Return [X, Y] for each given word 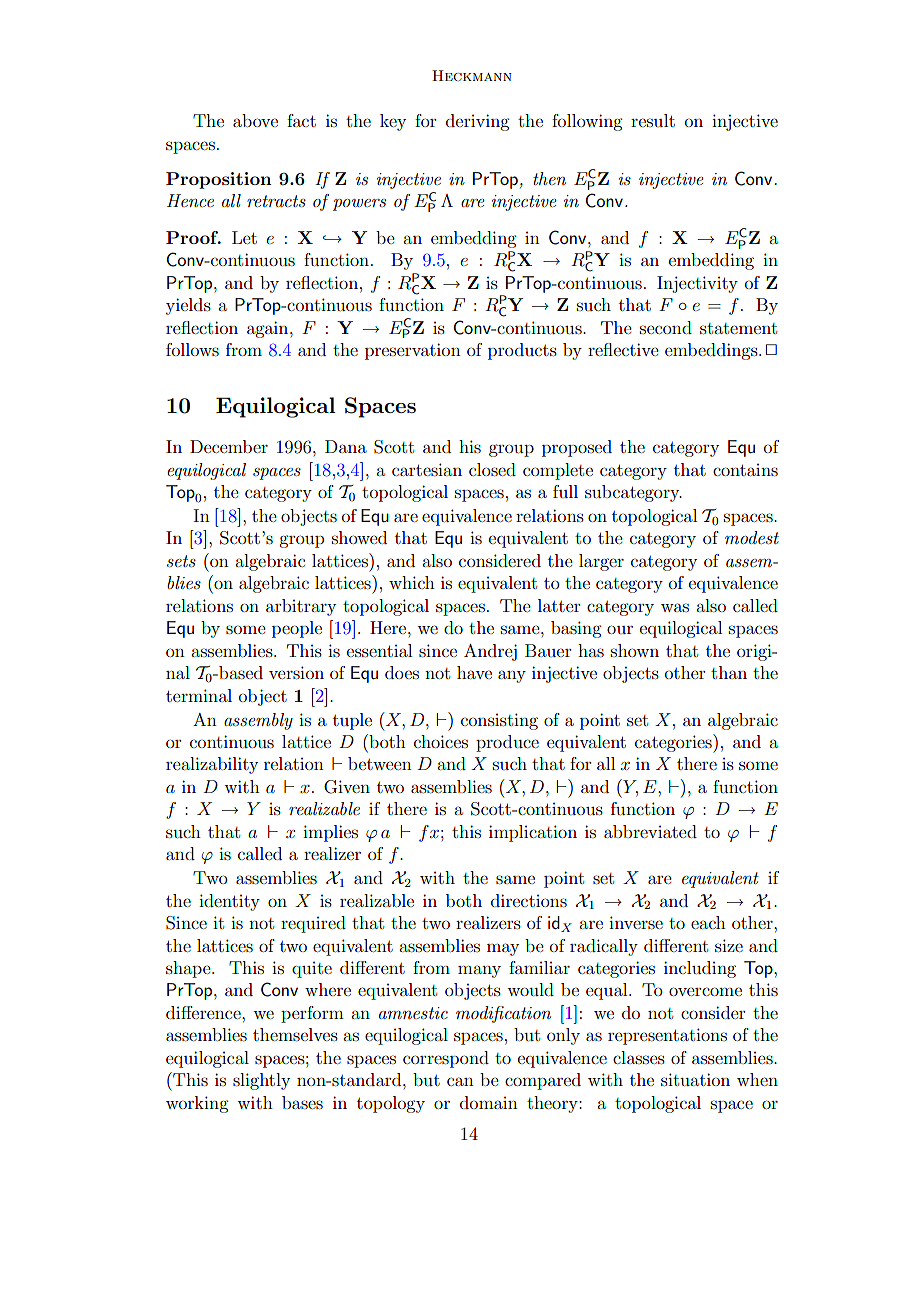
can [460, 1081]
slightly [261, 1081]
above [255, 120]
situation [695, 1079]
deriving [477, 122]
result [653, 120]
